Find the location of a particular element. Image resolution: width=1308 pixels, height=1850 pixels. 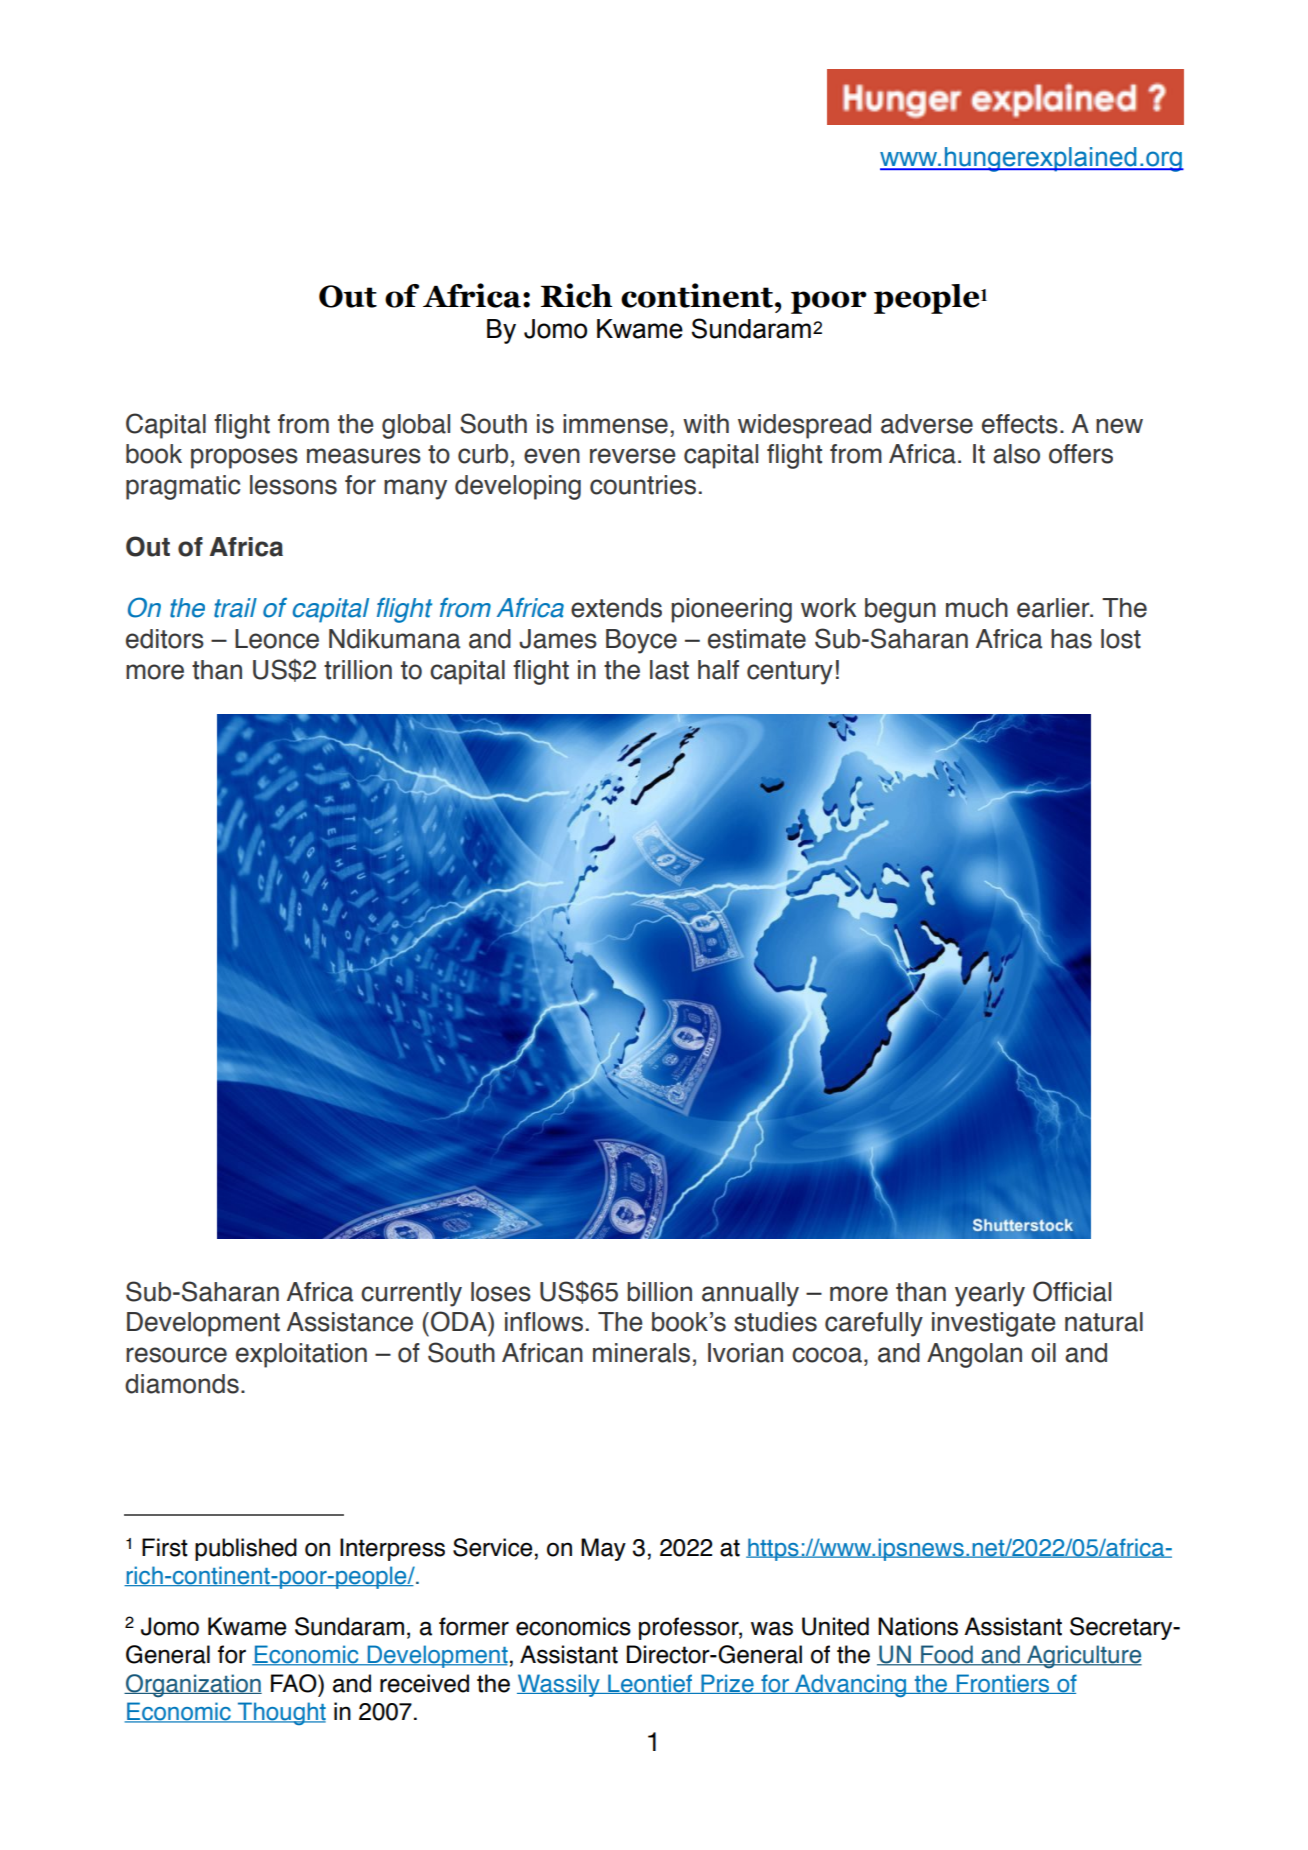

trillion is located at coordinates (358, 670).
